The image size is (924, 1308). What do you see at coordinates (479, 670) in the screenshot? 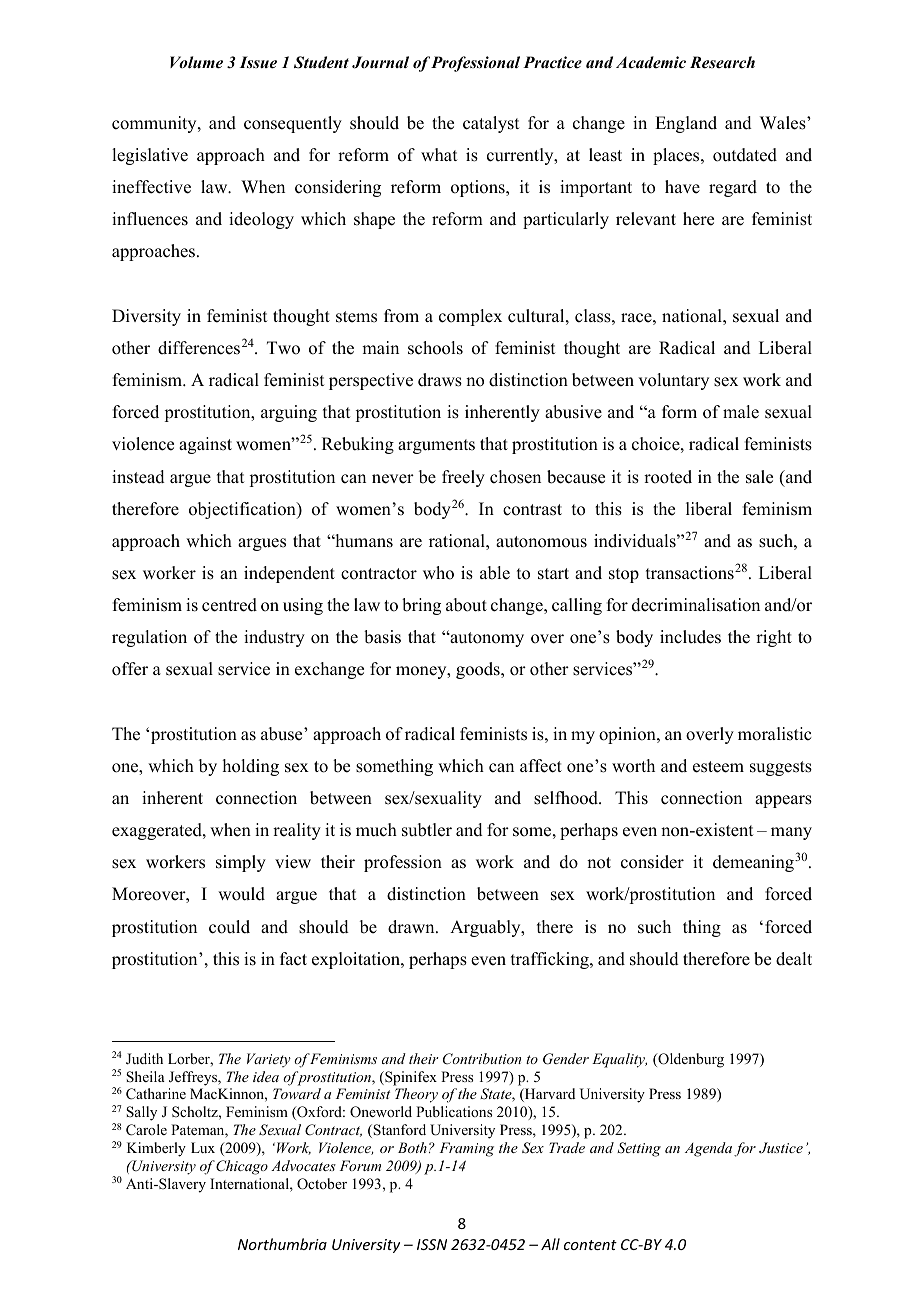
I see `goods` at bounding box center [479, 670].
